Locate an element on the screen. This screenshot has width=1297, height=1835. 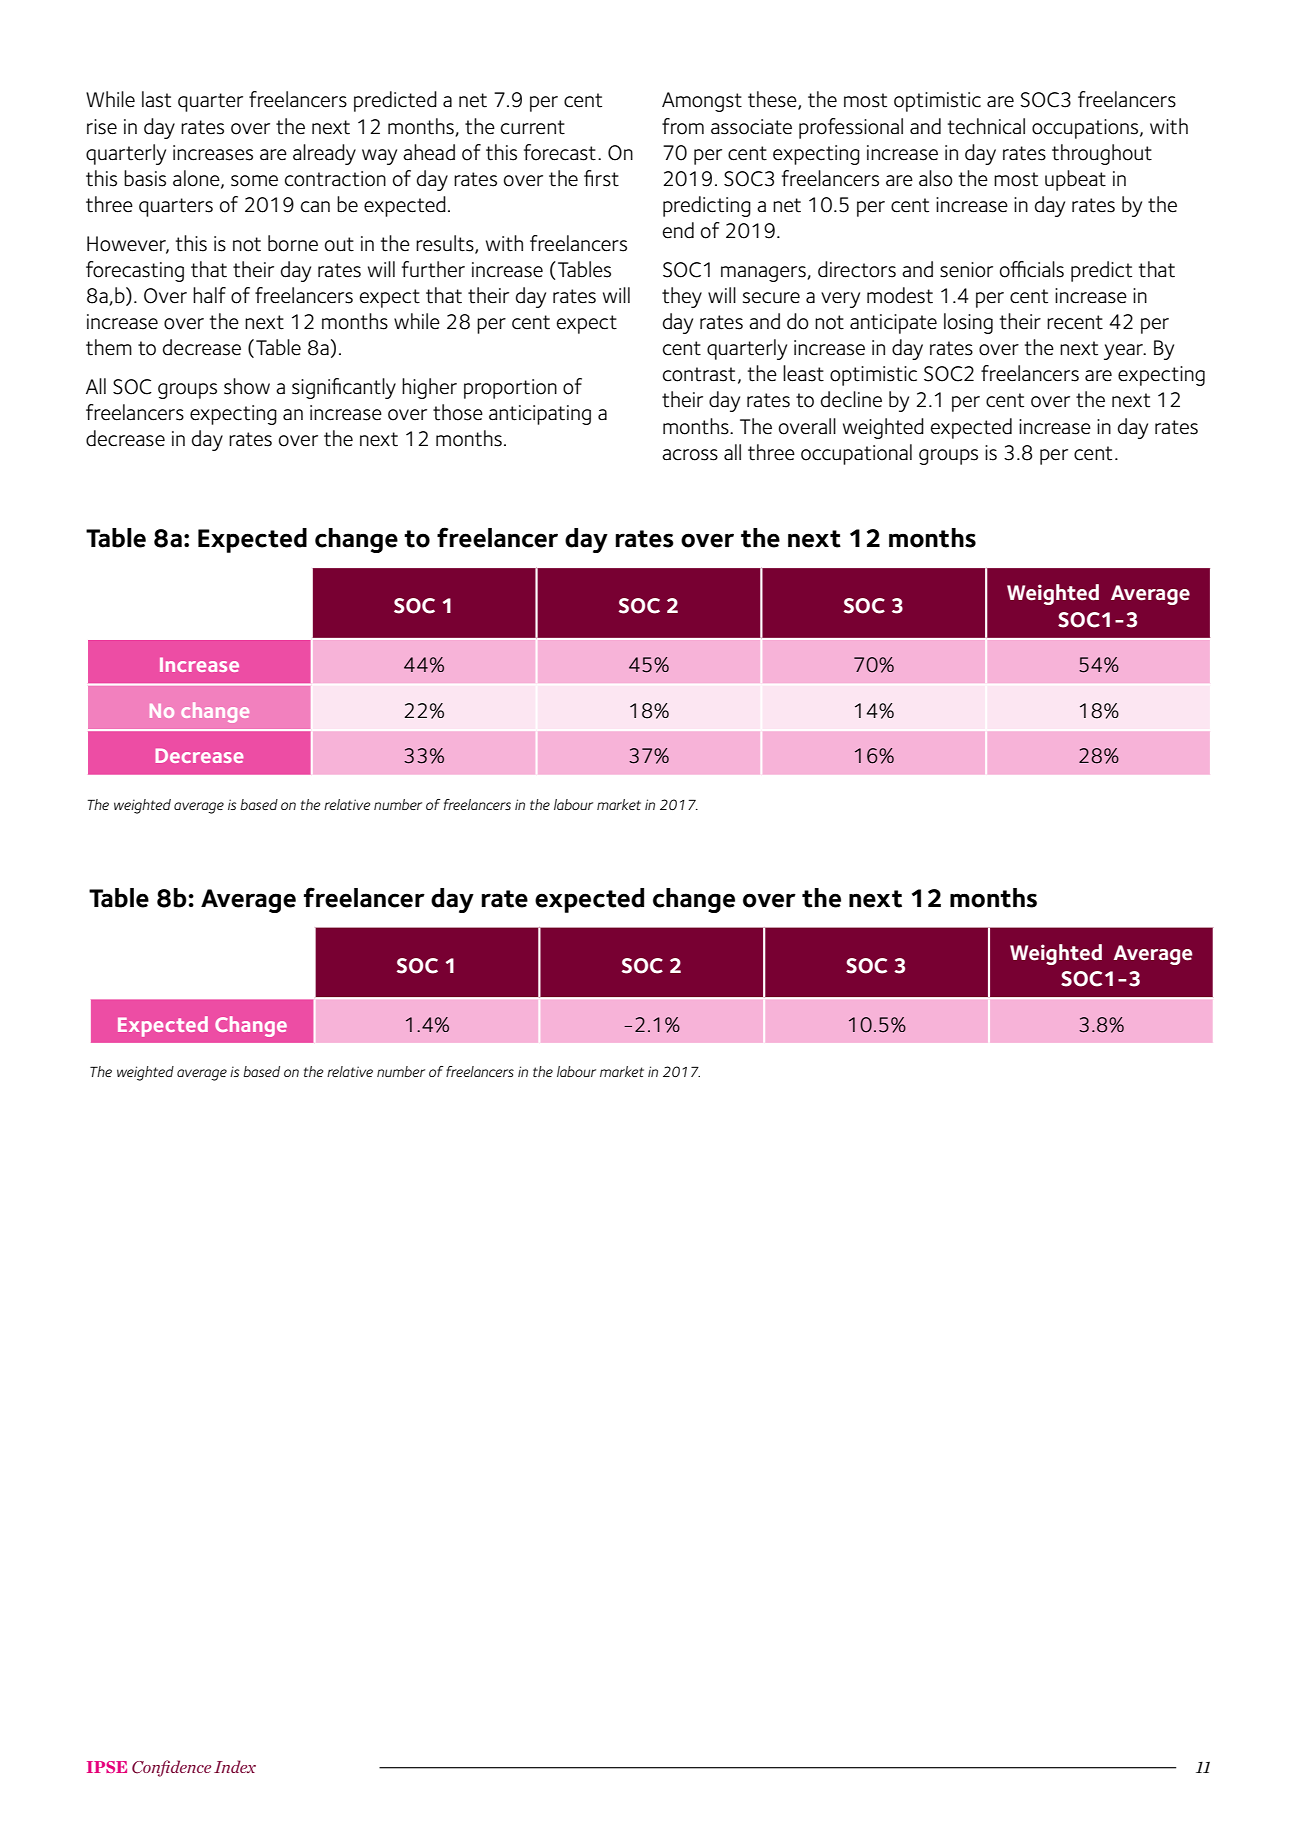
alone is located at coordinates (197, 179).
